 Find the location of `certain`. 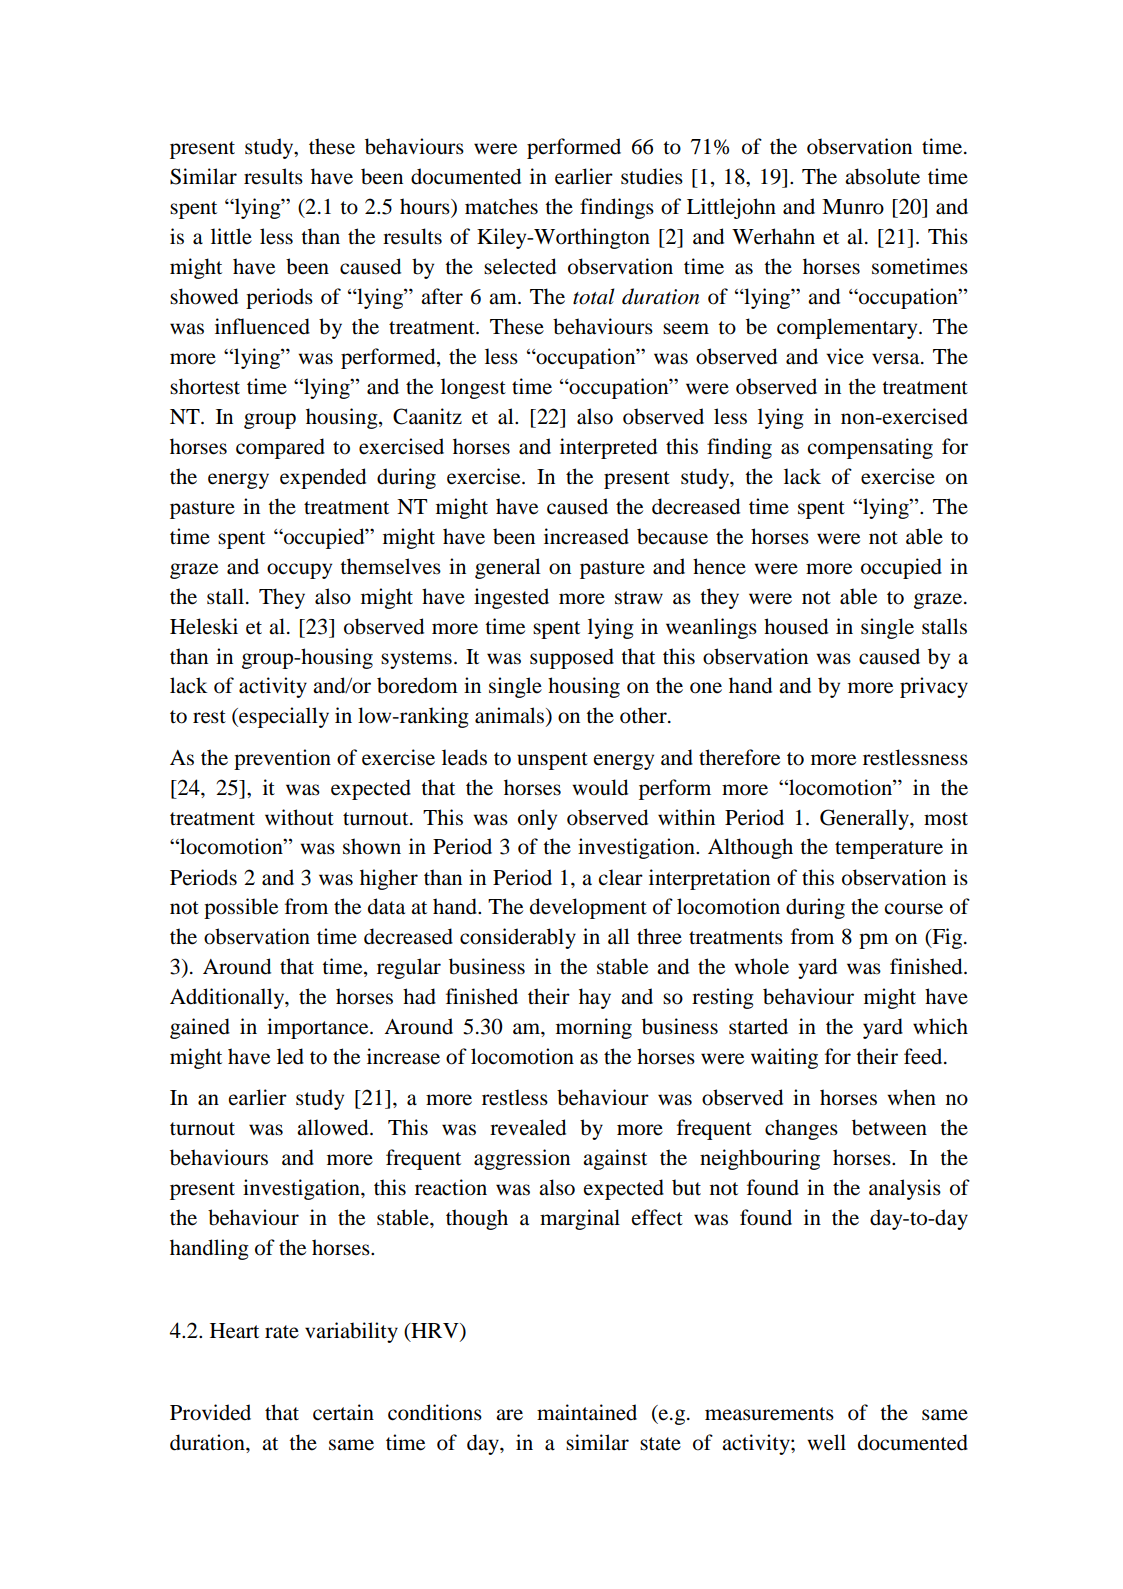

certain is located at coordinates (343, 1412).
